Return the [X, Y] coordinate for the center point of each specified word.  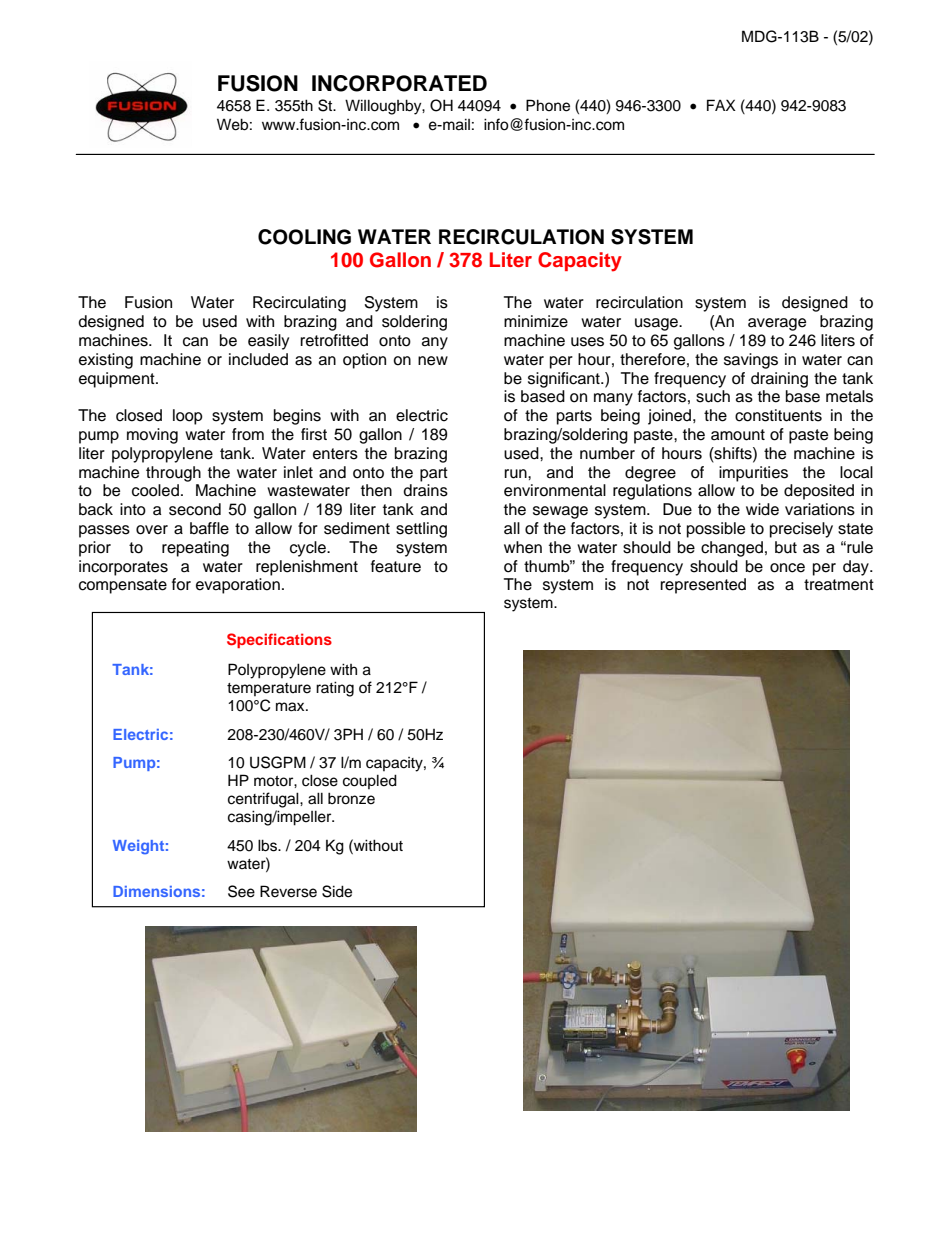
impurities [753, 474]
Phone [548, 105]
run [516, 474]
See [241, 891]
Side [337, 891]
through [173, 474]
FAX [721, 105]
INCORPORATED [399, 83]
